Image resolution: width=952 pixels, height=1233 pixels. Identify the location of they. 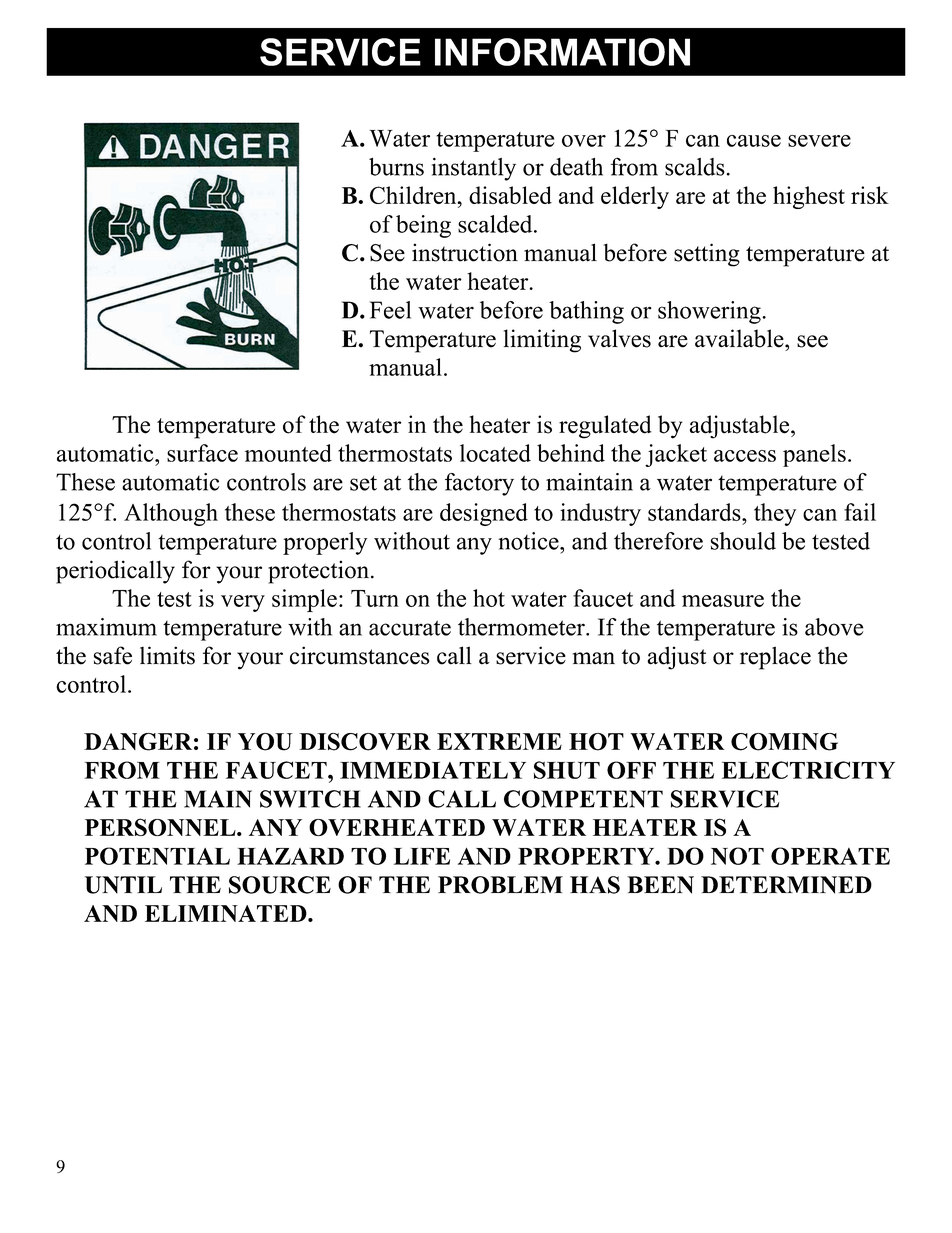
(775, 514).
